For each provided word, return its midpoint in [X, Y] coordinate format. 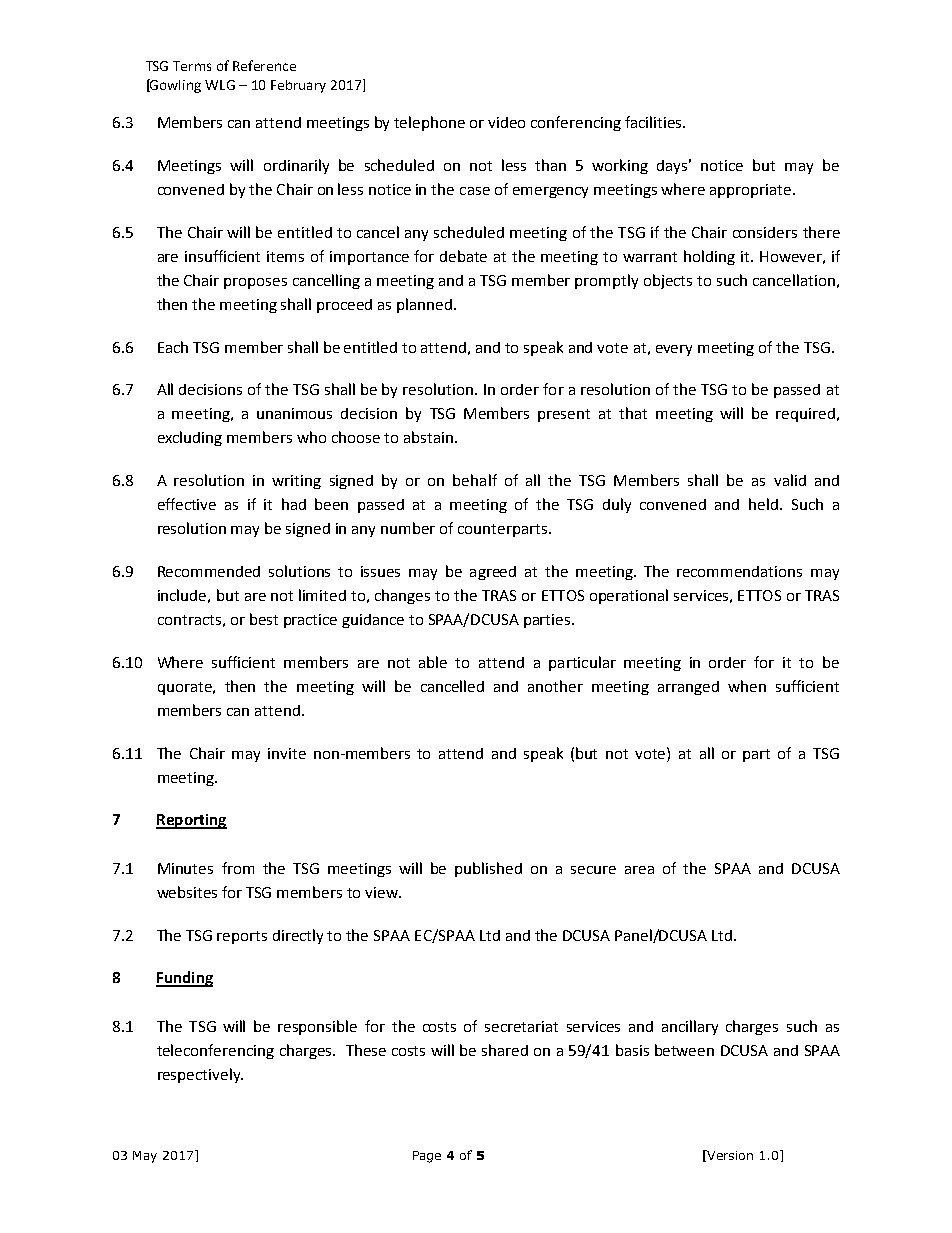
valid [790, 480]
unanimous [294, 413]
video [506, 122]
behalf [475, 480]
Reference [264, 65]
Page [427, 1157]
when [747, 686]
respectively [200, 1075]
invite [287, 753]
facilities [654, 122]
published [488, 869]
